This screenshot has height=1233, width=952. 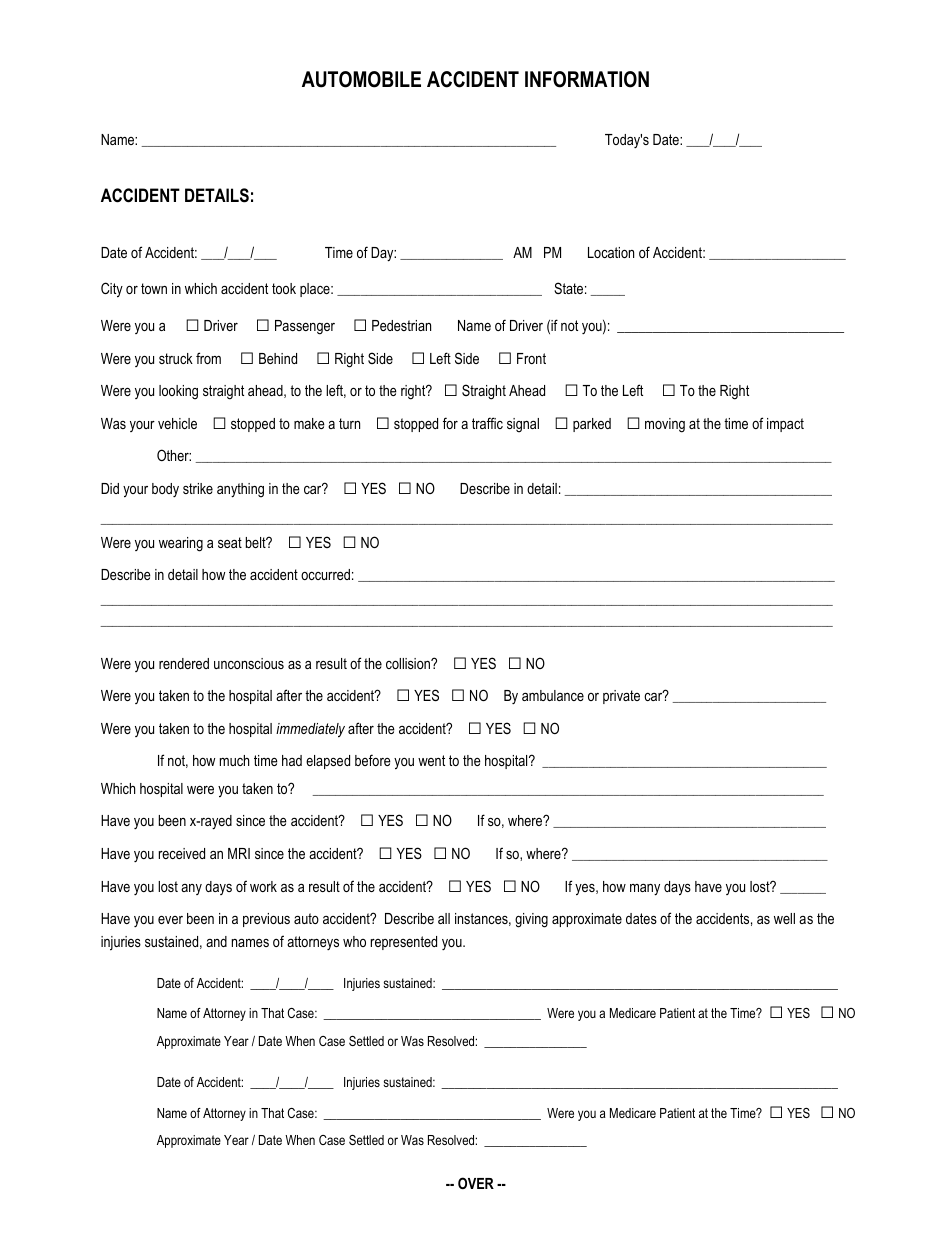 I want to click on rendered, so click(x=184, y=663).
